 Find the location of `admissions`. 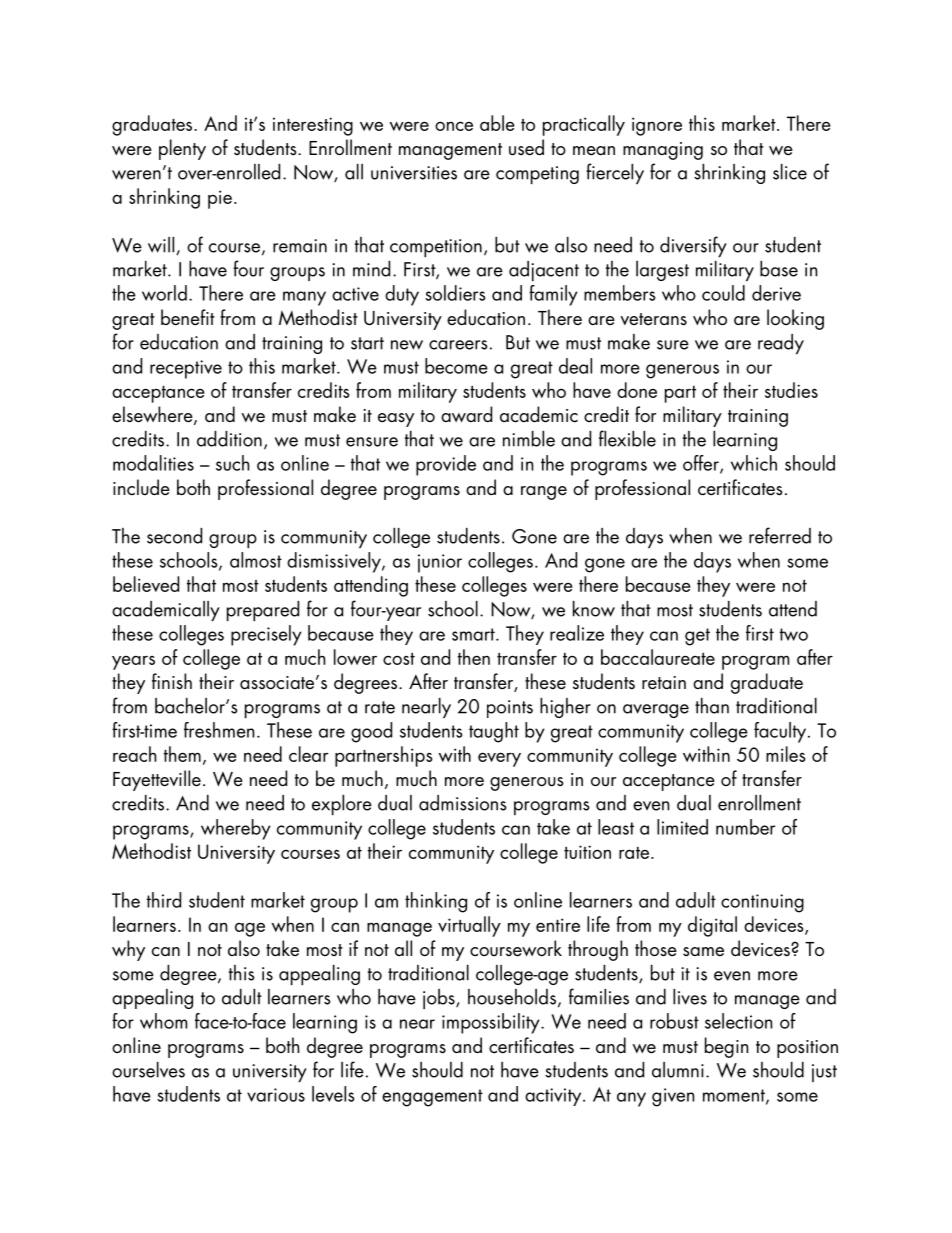

admissions is located at coordinates (463, 803).
